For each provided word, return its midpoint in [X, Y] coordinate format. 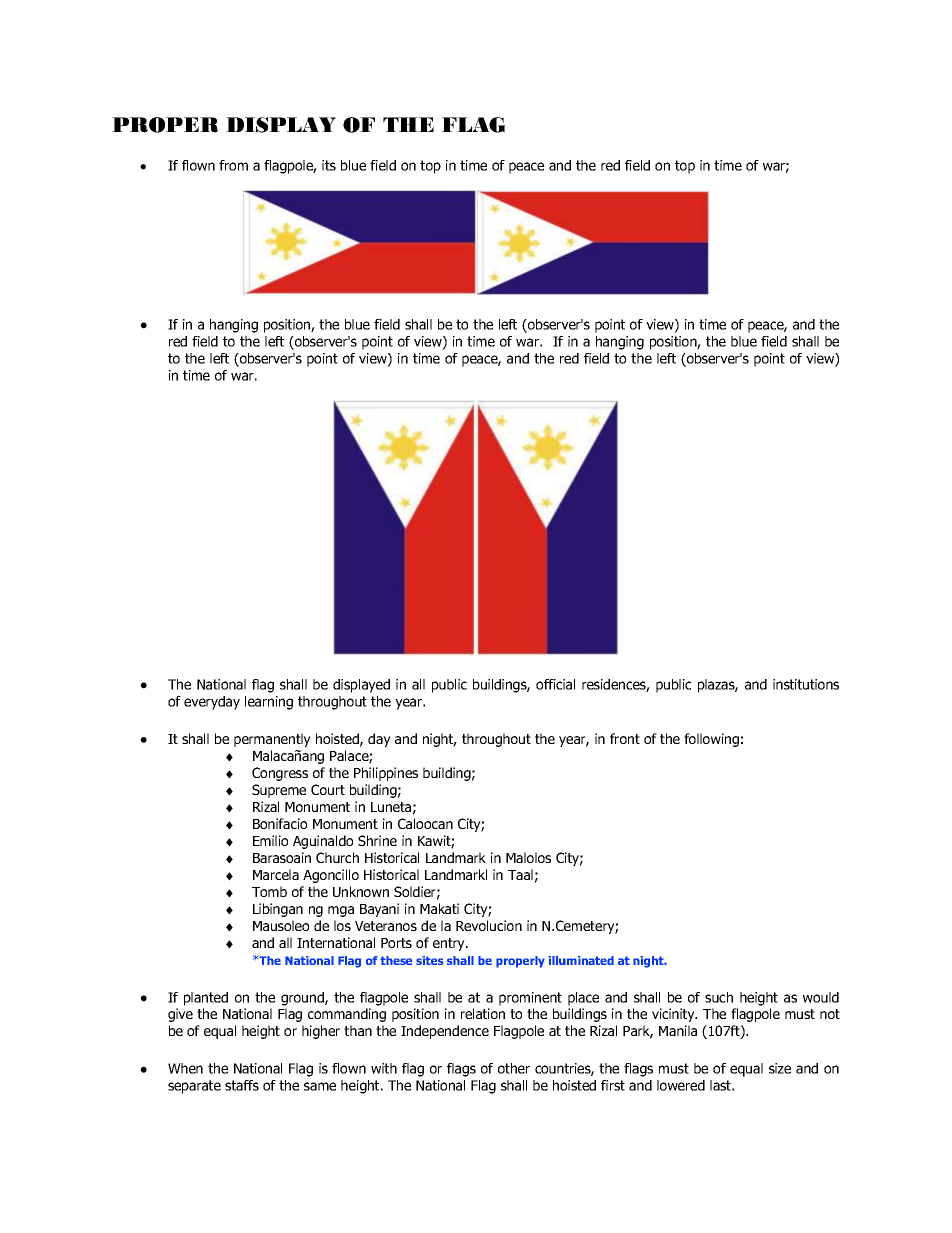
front [625, 738]
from [233, 165]
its [329, 165]
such [719, 997]
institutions [806, 684]
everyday [212, 703]
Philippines [386, 774]
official [555, 684]
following [711, 740]
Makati [439, 908]
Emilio [270, 840]
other [514, 1068]
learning [269, 703]
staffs [242, 1085]
